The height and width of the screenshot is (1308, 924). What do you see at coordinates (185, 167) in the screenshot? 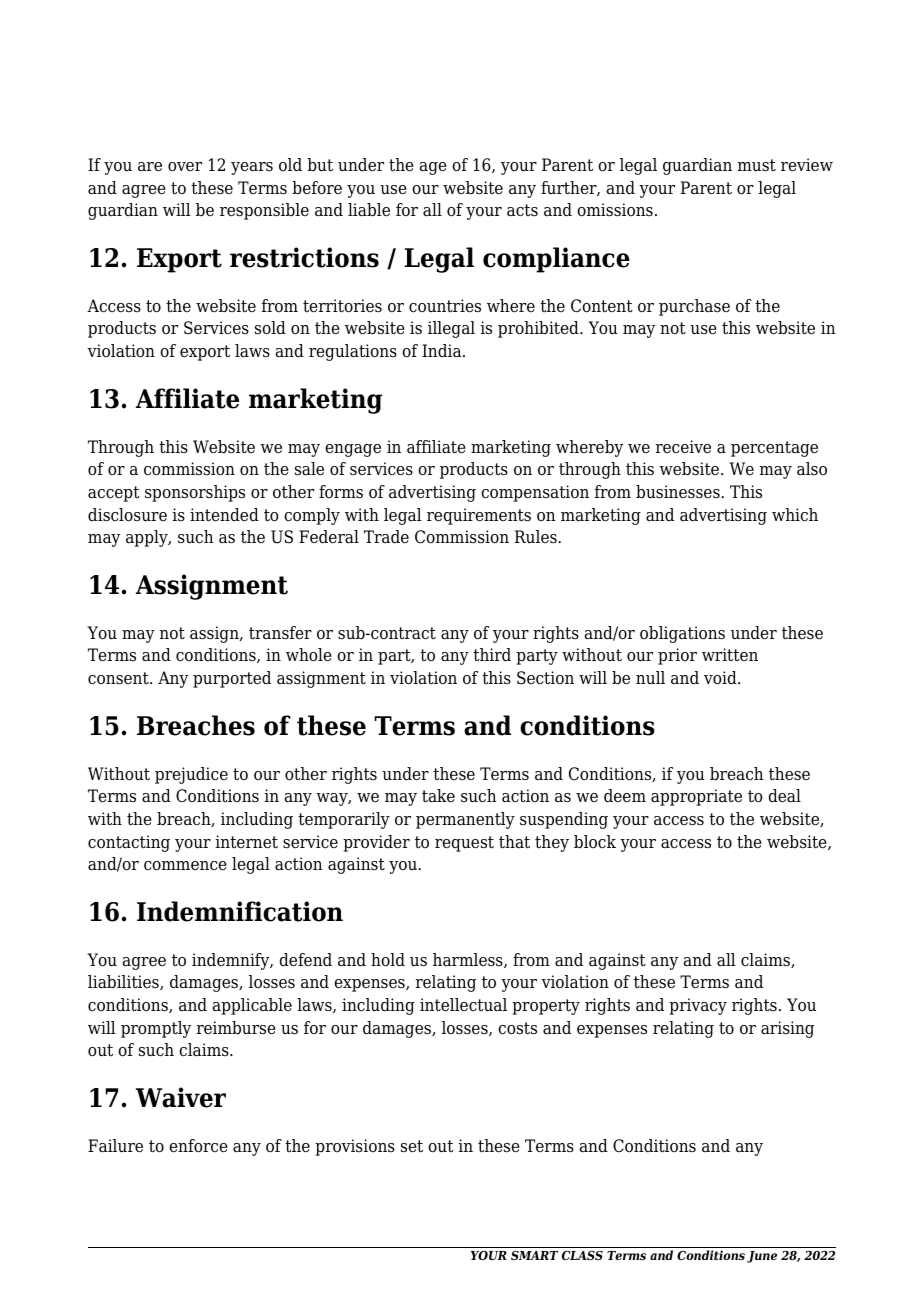
I see `over` at bounding box center [185, 167].
